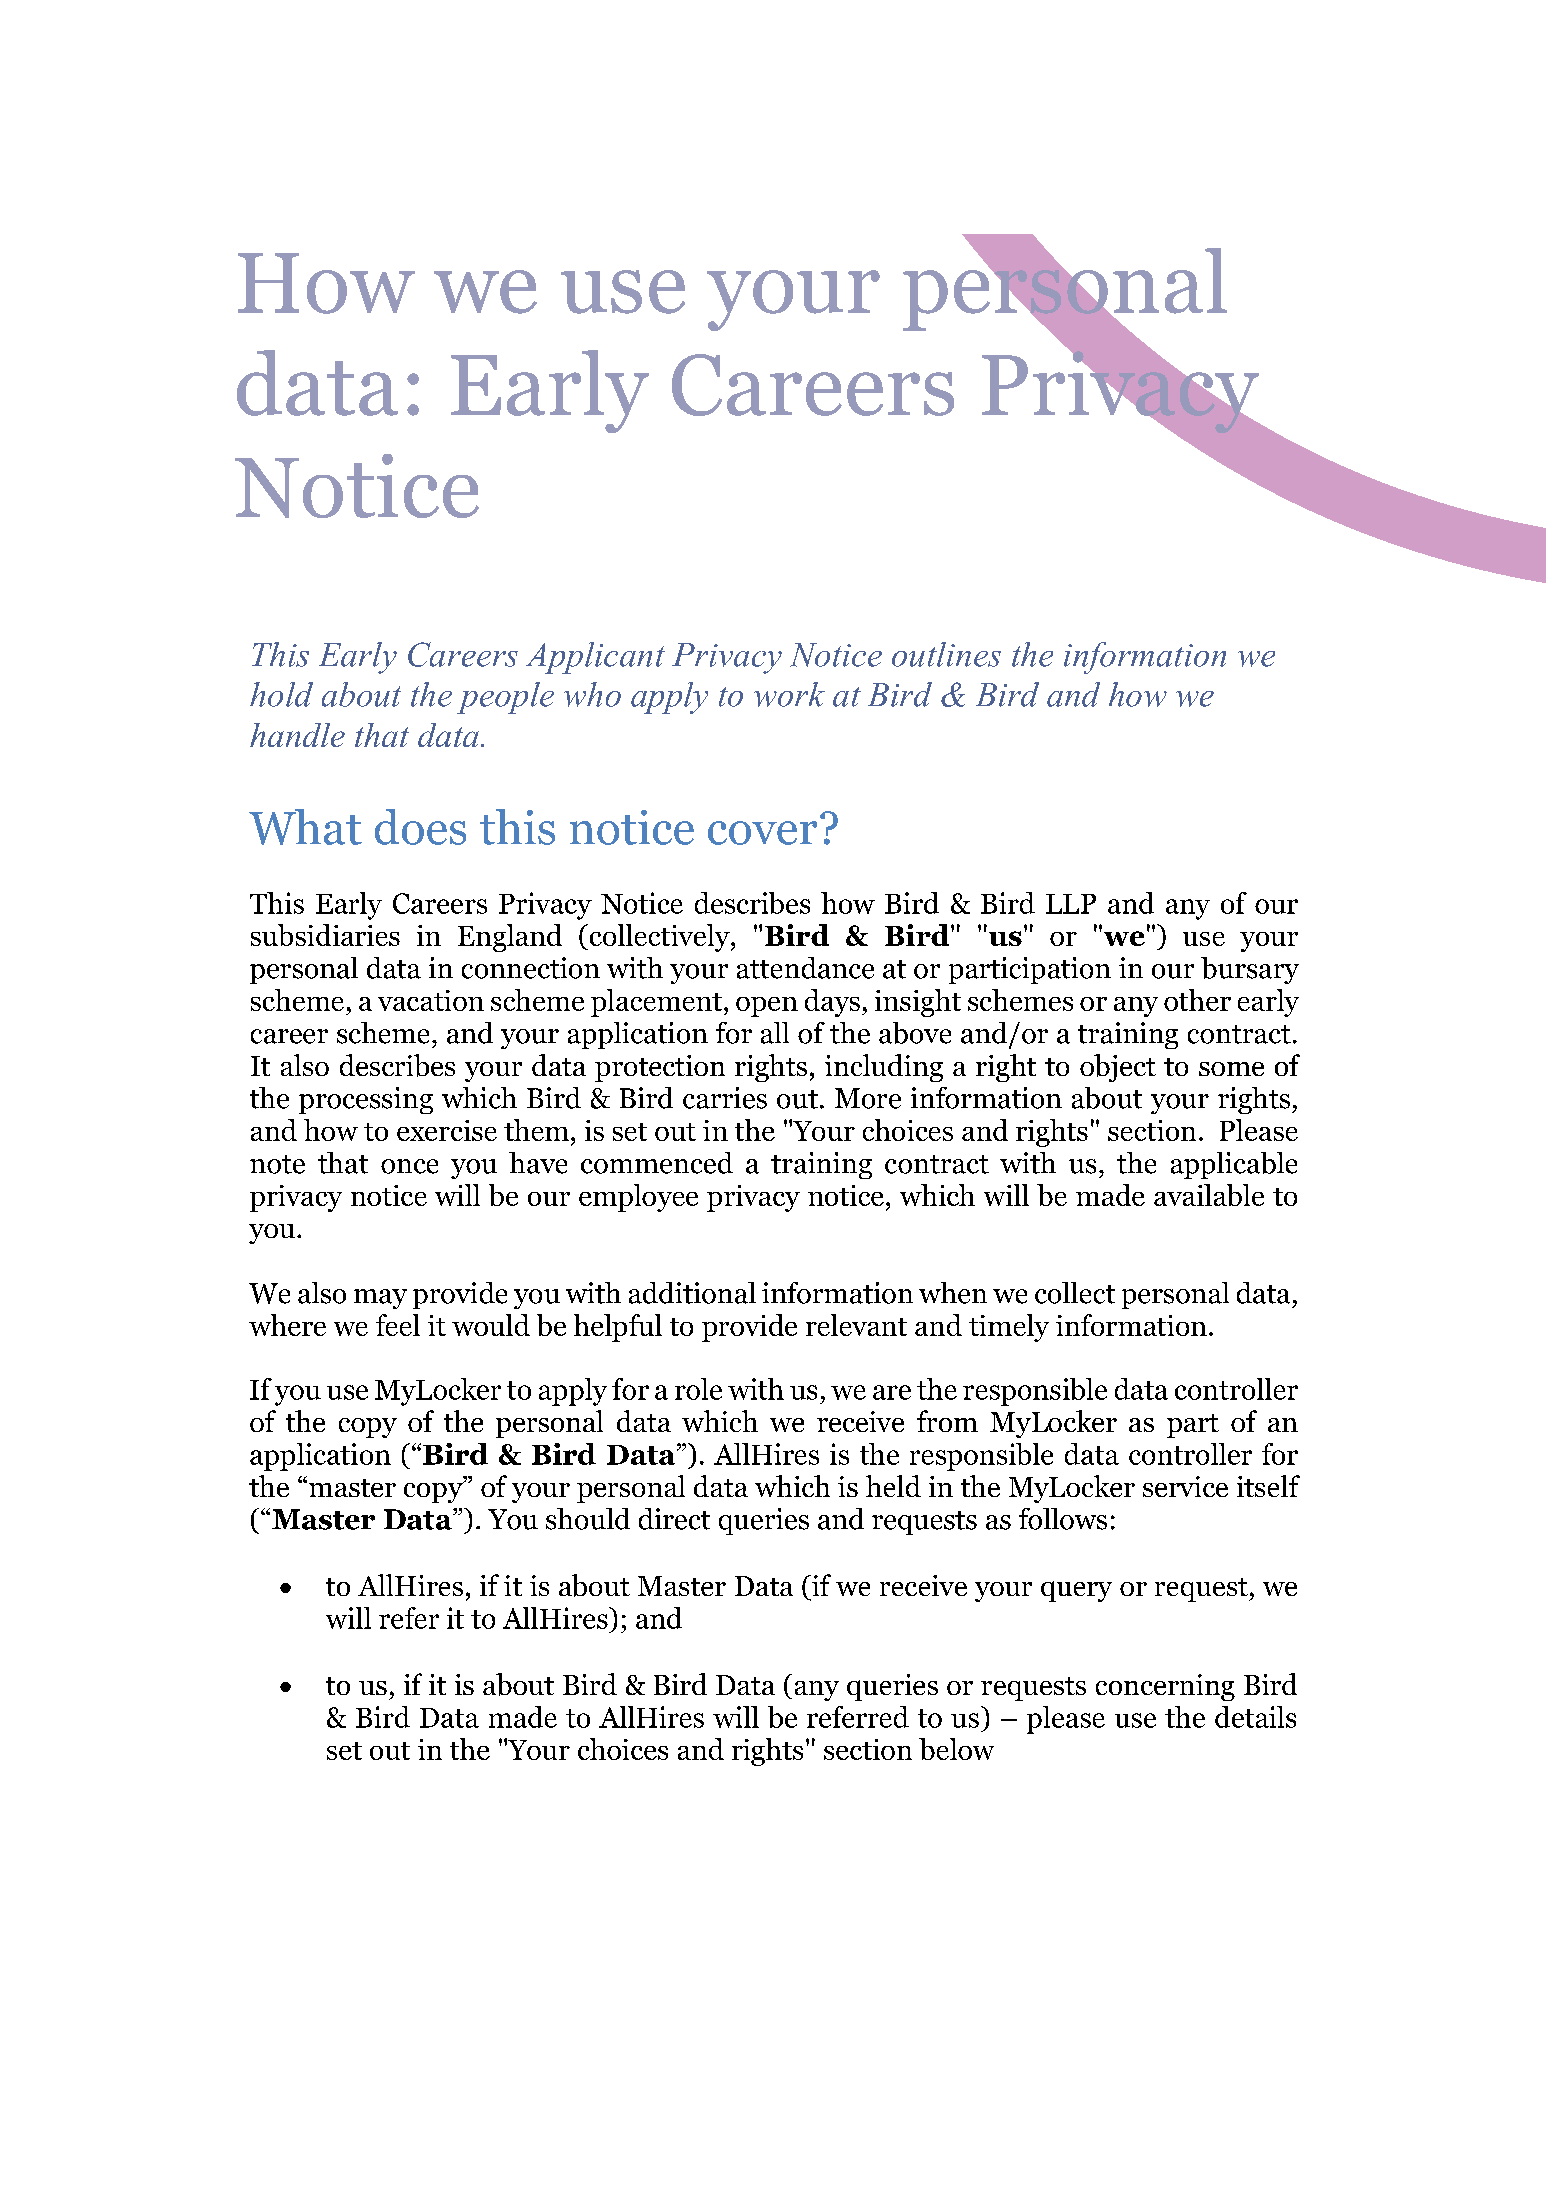 Image resolution: width=1547 pixels, height=2188 pixels. Describe the element at coordinates (789, 694) in the page. I see `work` at that location.
